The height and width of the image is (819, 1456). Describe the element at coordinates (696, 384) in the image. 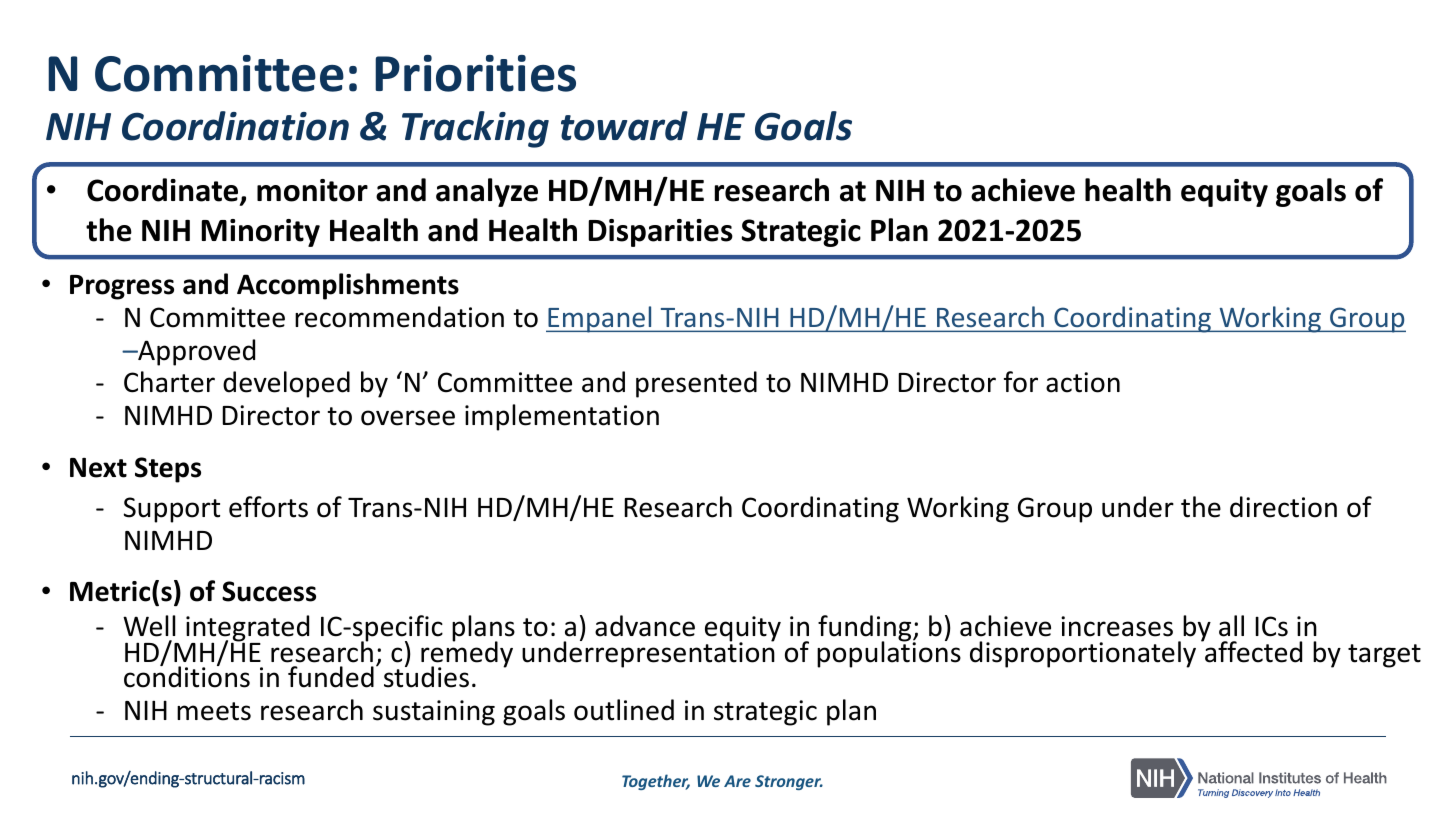

I see `presented` at that location.
